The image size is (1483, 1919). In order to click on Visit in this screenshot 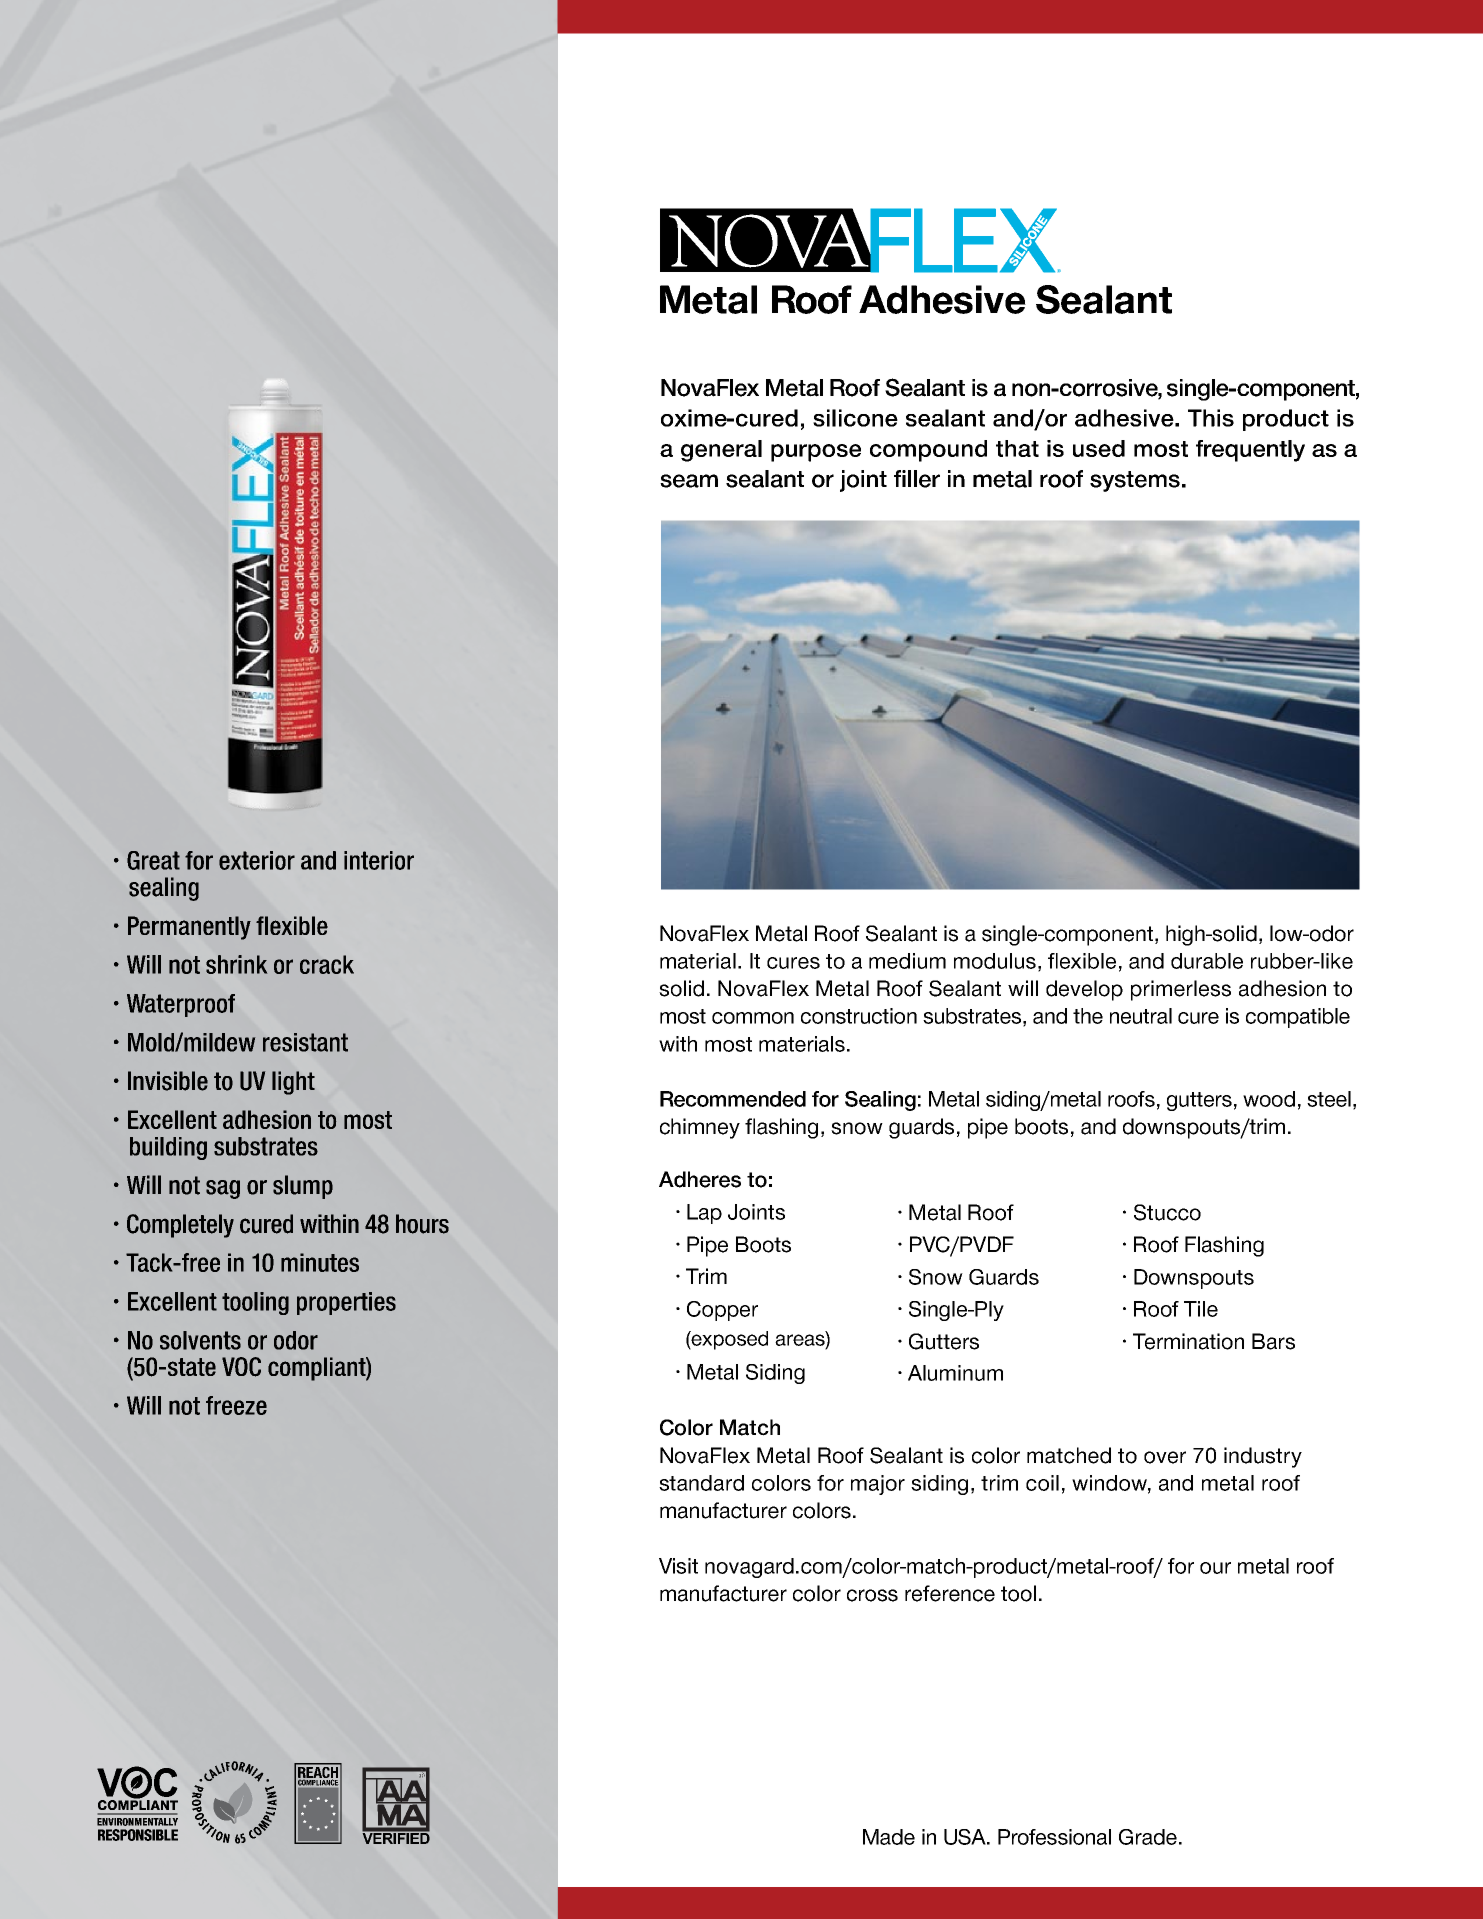, I will do `click(678, 1566)`.
